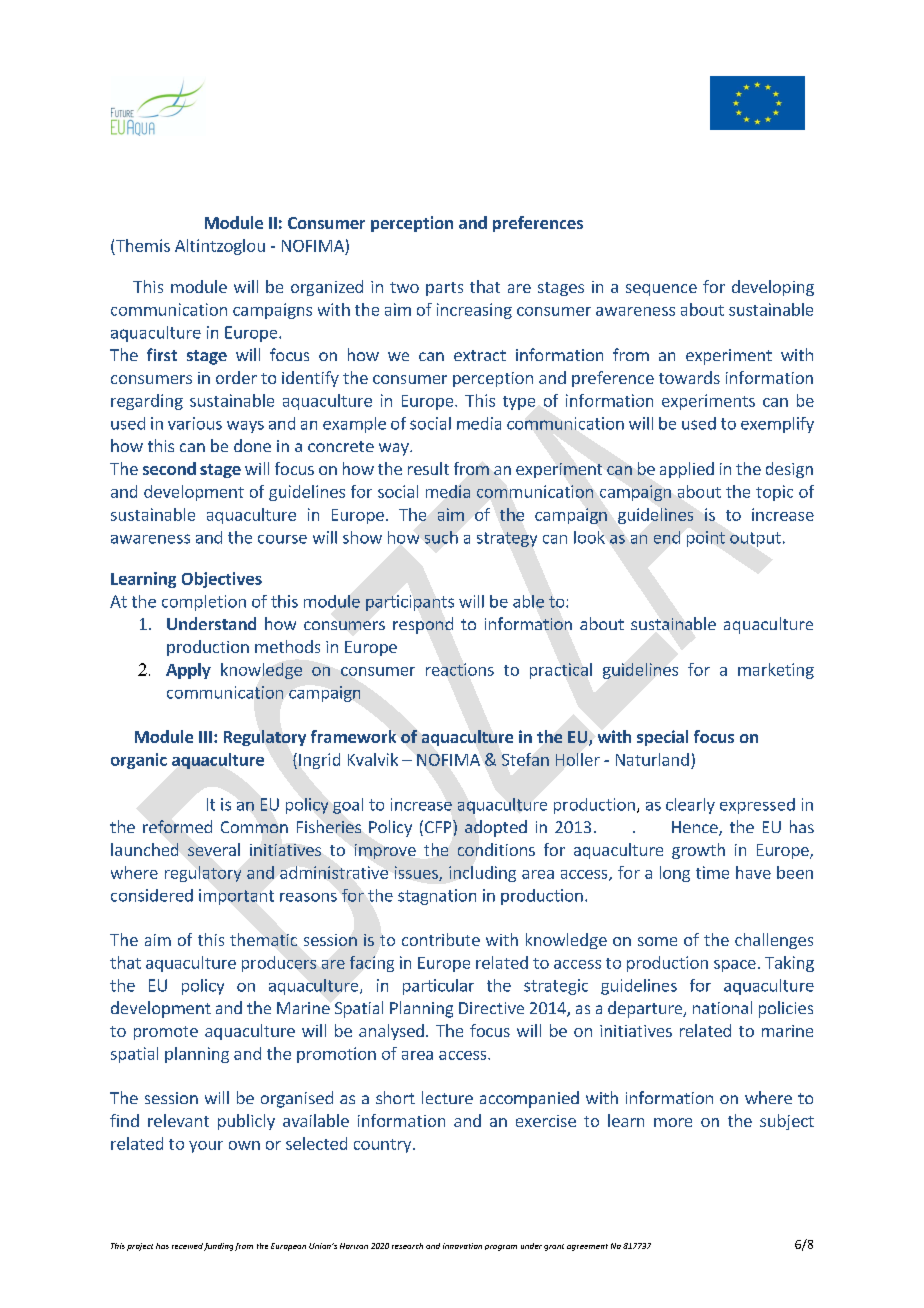 The height and width of the image is (1308, 924). What do you see at coordinates (474, 311) in the image?
I see `increasing` at bounding box center [474, 311].
